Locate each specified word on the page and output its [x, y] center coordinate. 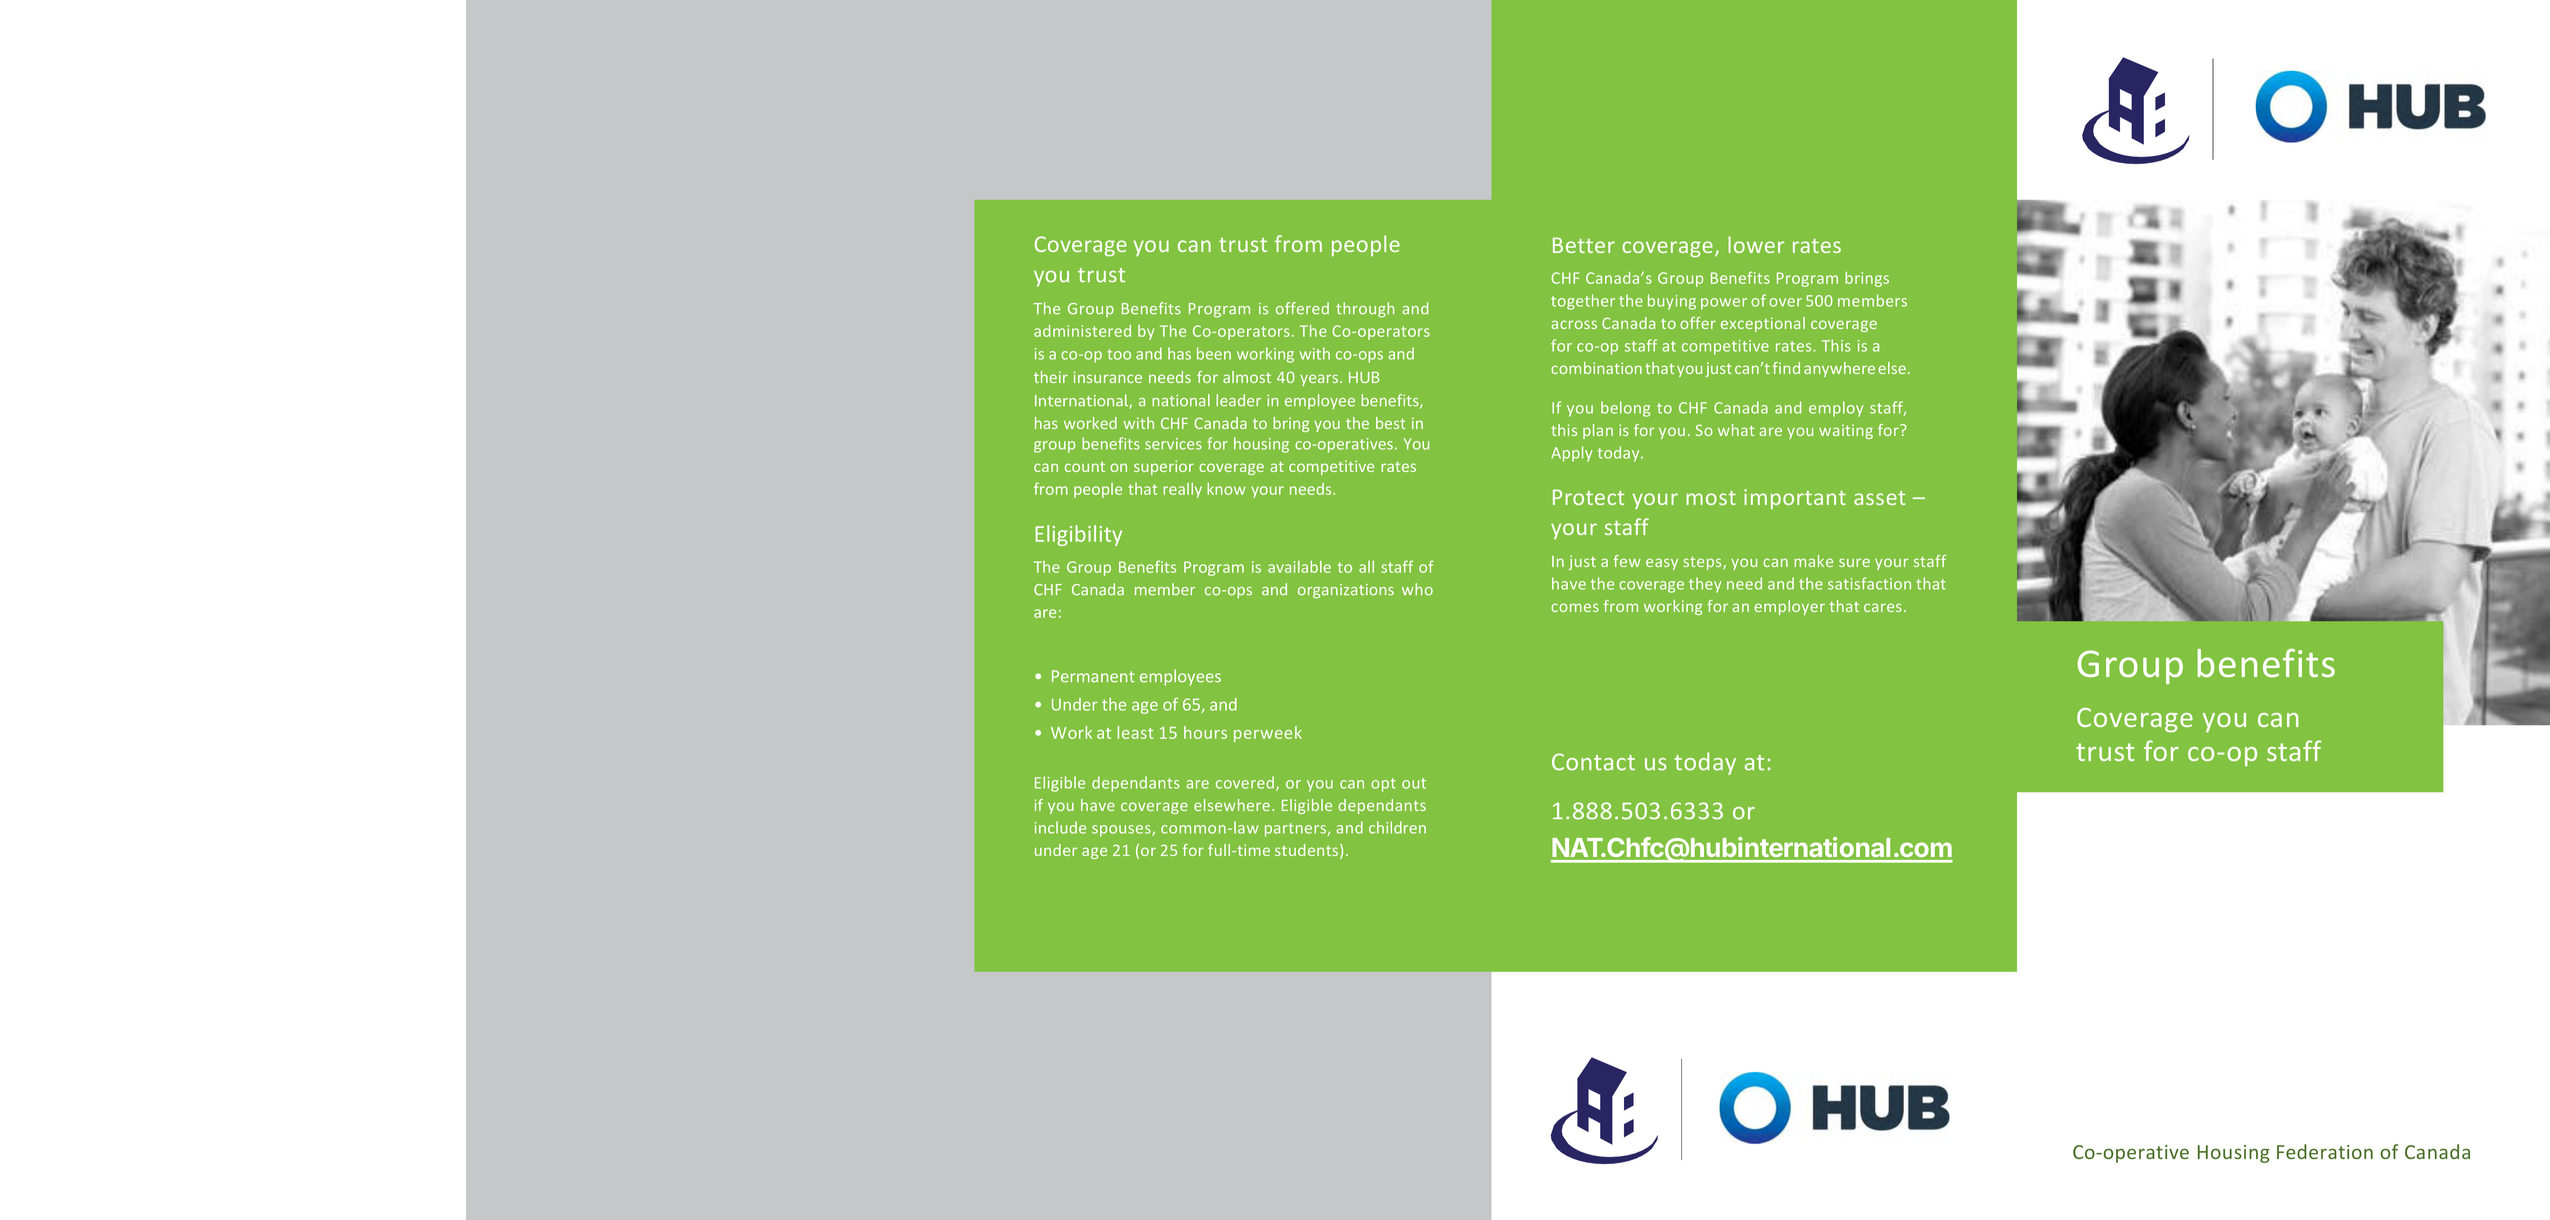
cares [1883, 607]
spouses [1122, 831]
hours [1205, 732]
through [1365, 310]
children [1397, 827]
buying [1672, 302]
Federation [2325, 1151]
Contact [1593, 762]
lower [1756, 244]
